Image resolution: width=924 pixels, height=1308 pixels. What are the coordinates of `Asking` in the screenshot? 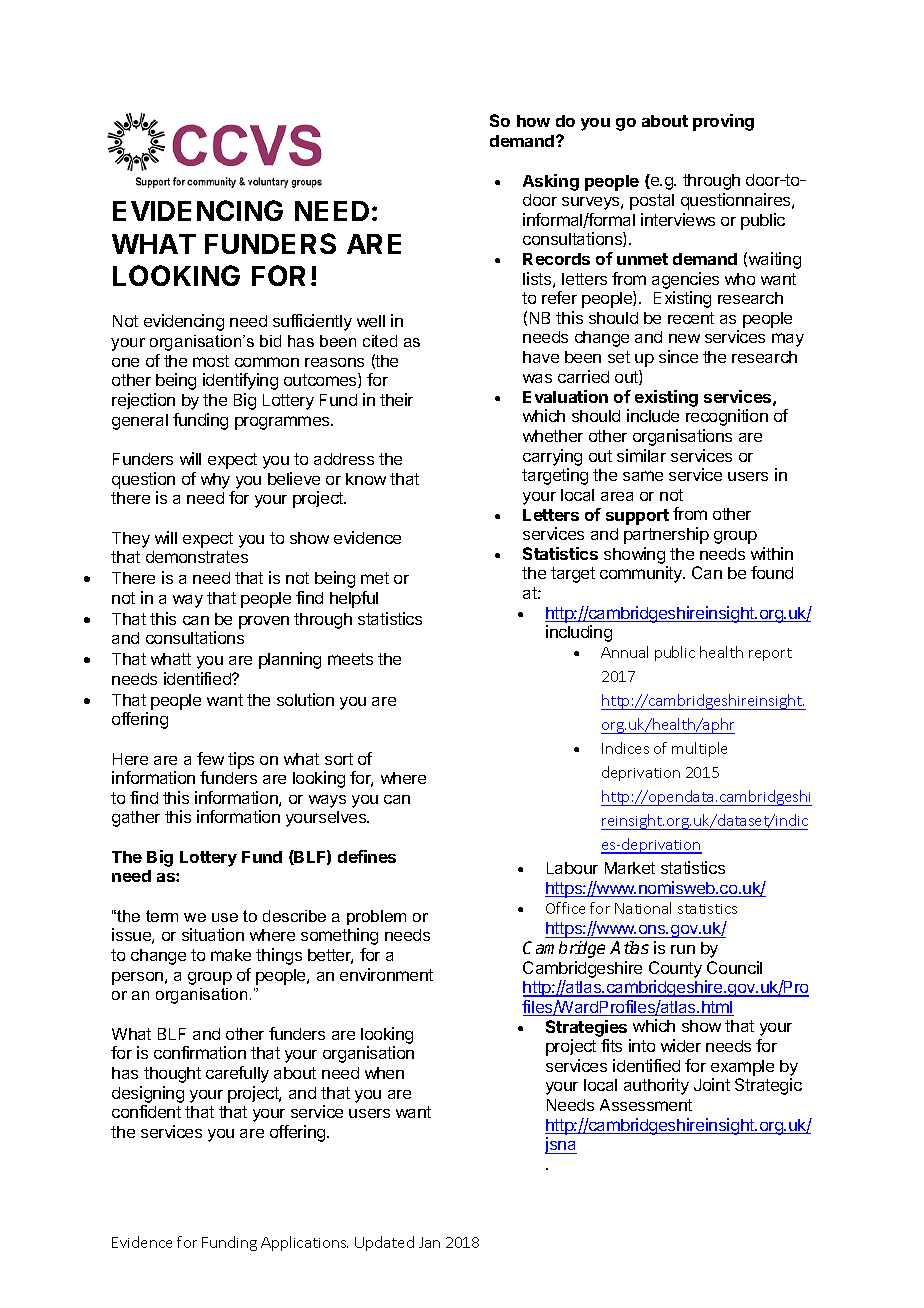 It's located at (551, 182).
